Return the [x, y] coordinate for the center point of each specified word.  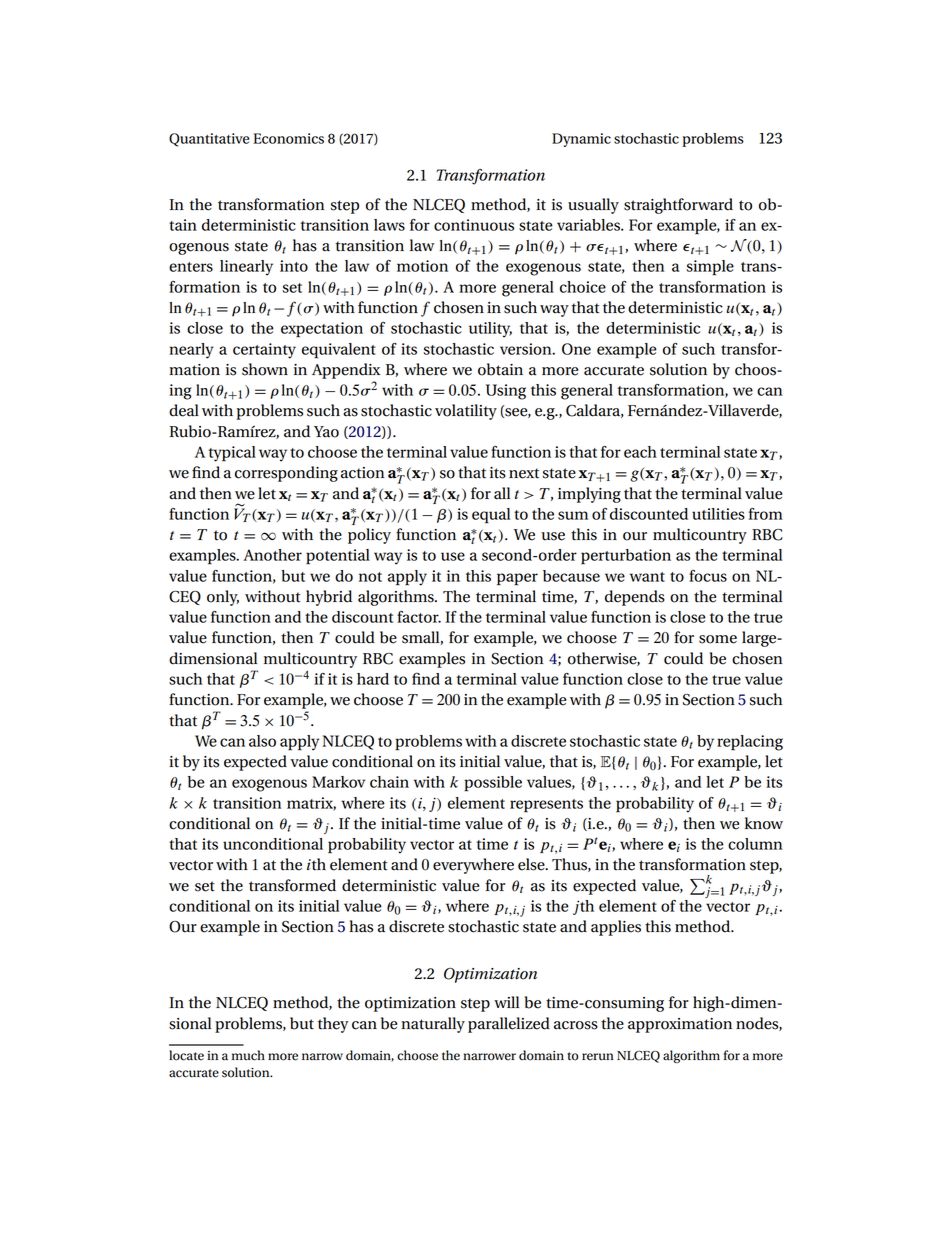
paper [517, 579]
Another [272, 555]
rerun [598, 1057]
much [248, 1055]
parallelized [509, 1025]
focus [708, 576]
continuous [474, 225]
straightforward [678, 206]
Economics [288, 138]
